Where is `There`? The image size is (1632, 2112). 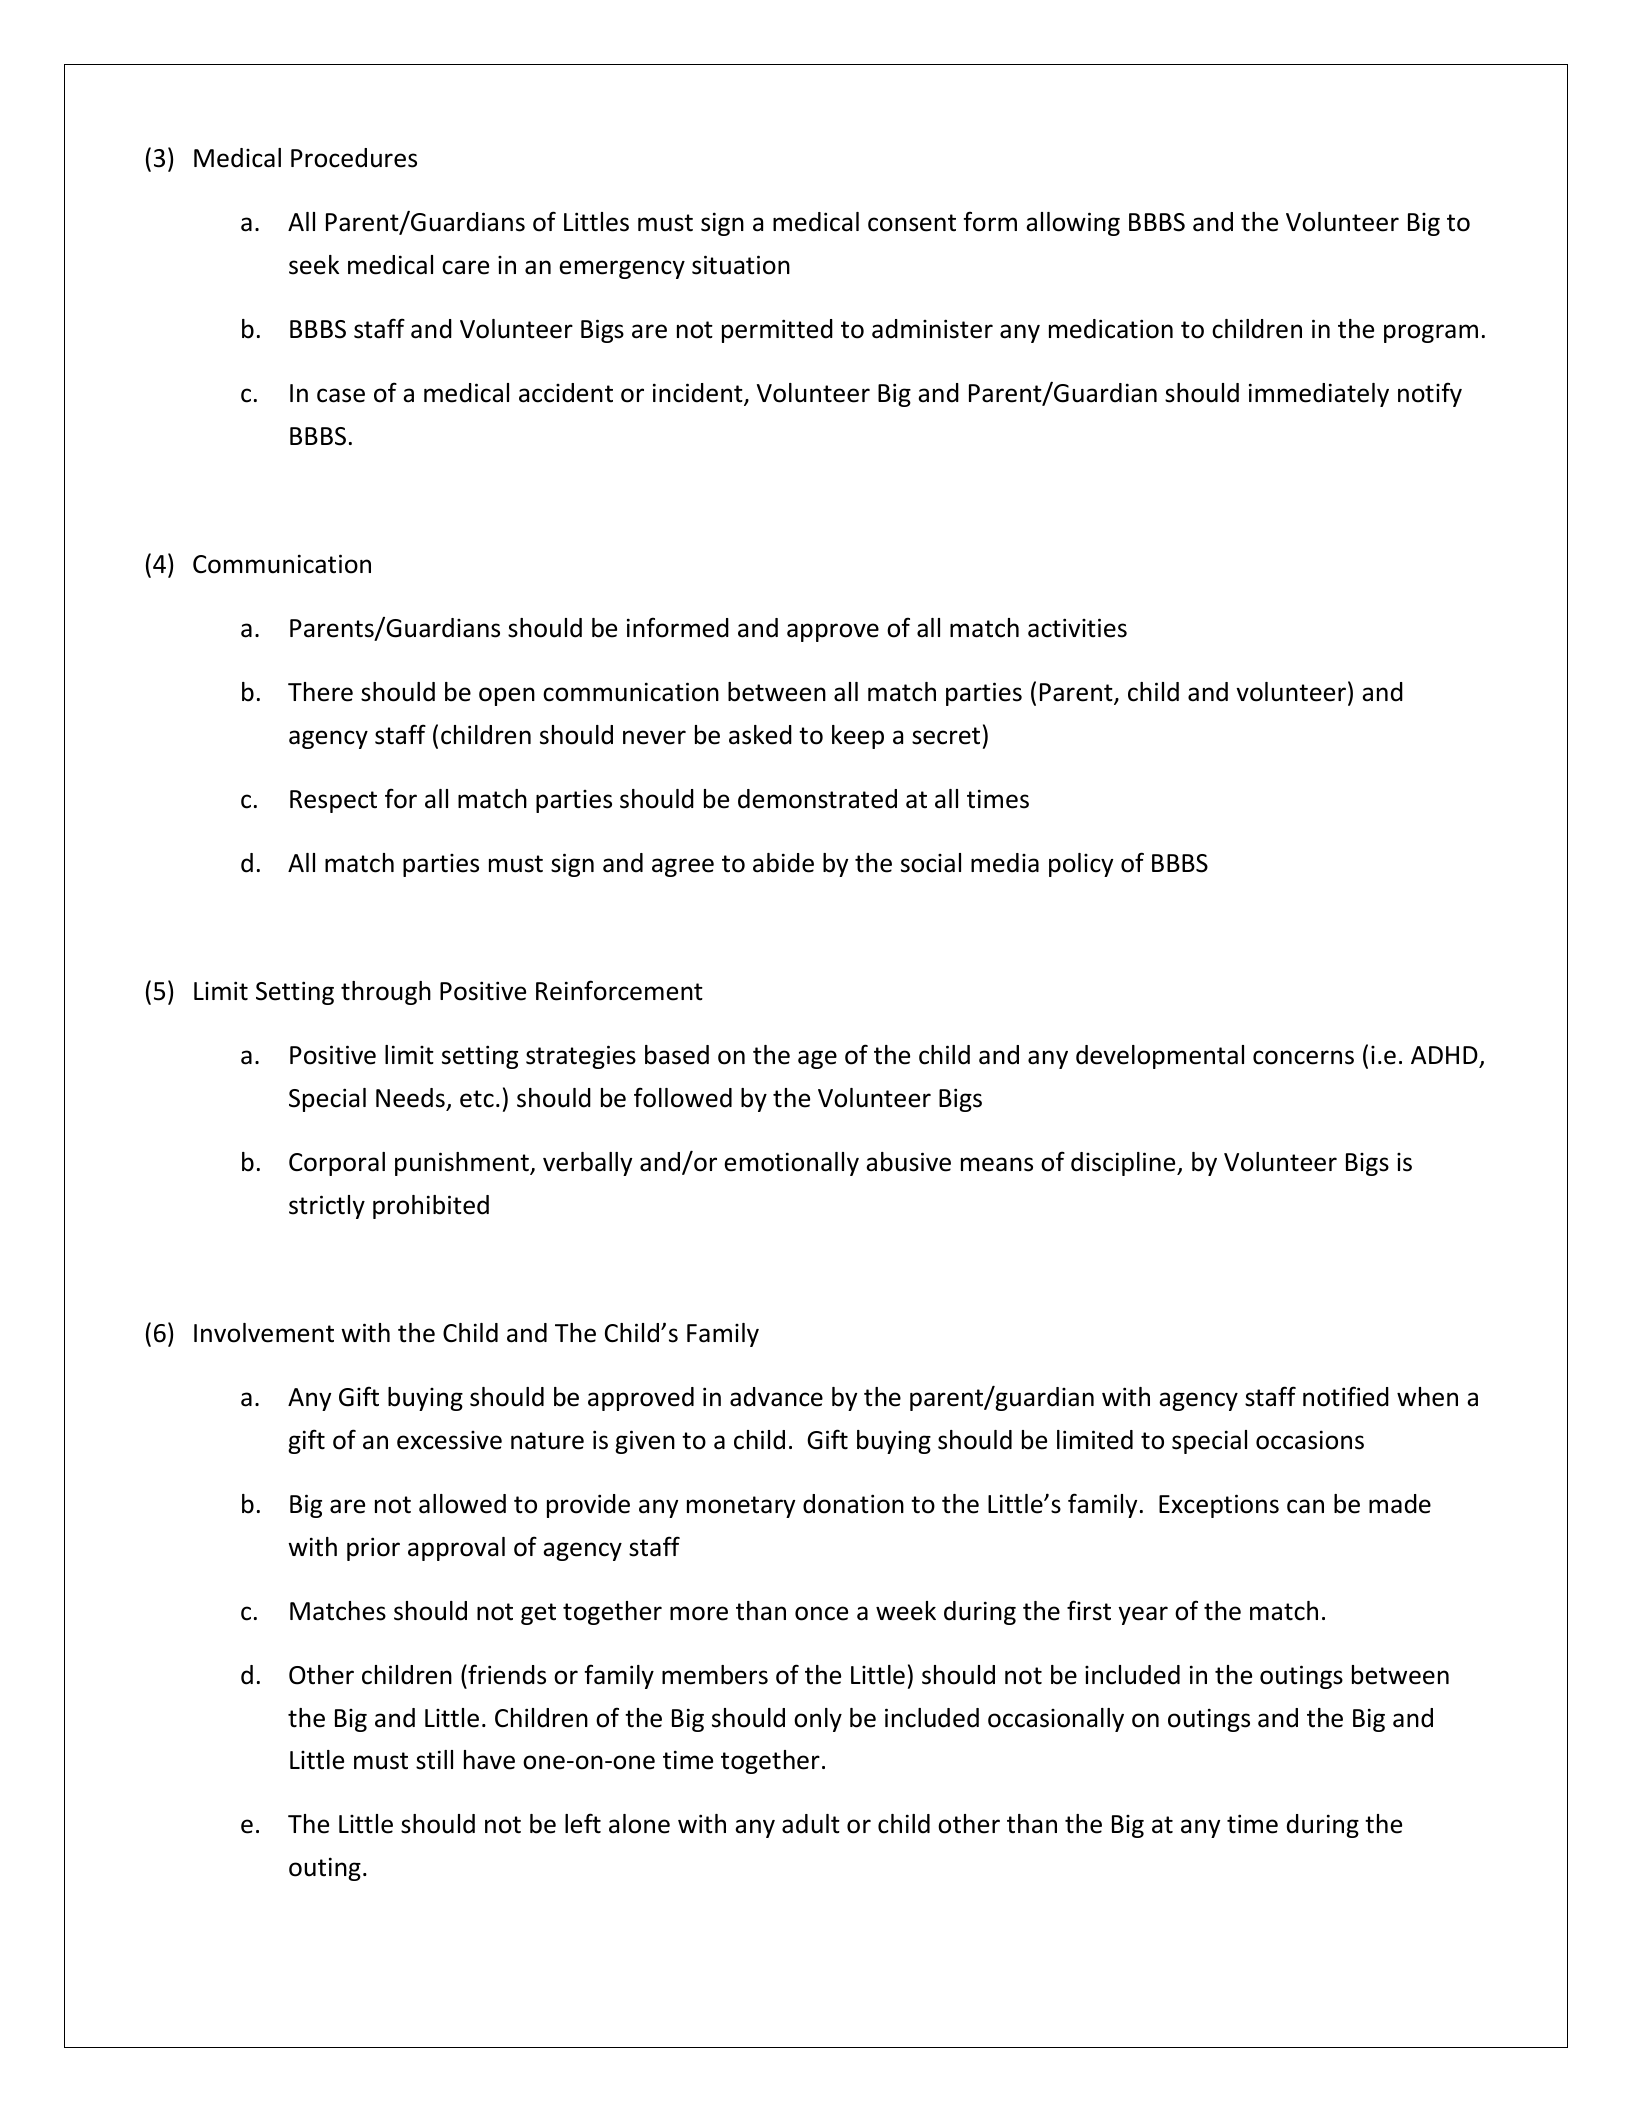 There is located at coordinates (320, 692).
